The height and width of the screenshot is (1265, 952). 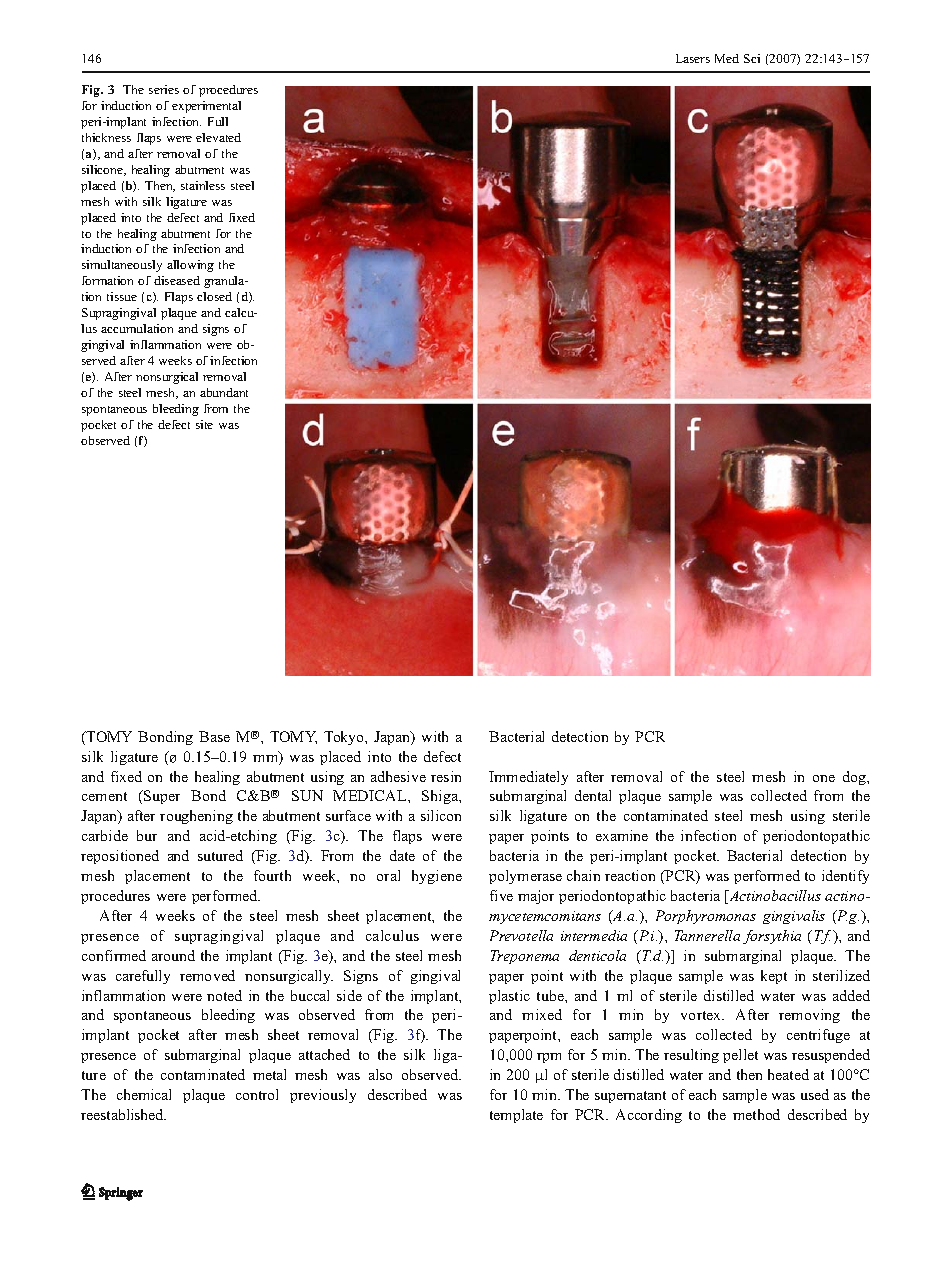 What do you see at coordinates (204, 424) in the screenshot?
I see `site` at bounding box center [204, 424].
